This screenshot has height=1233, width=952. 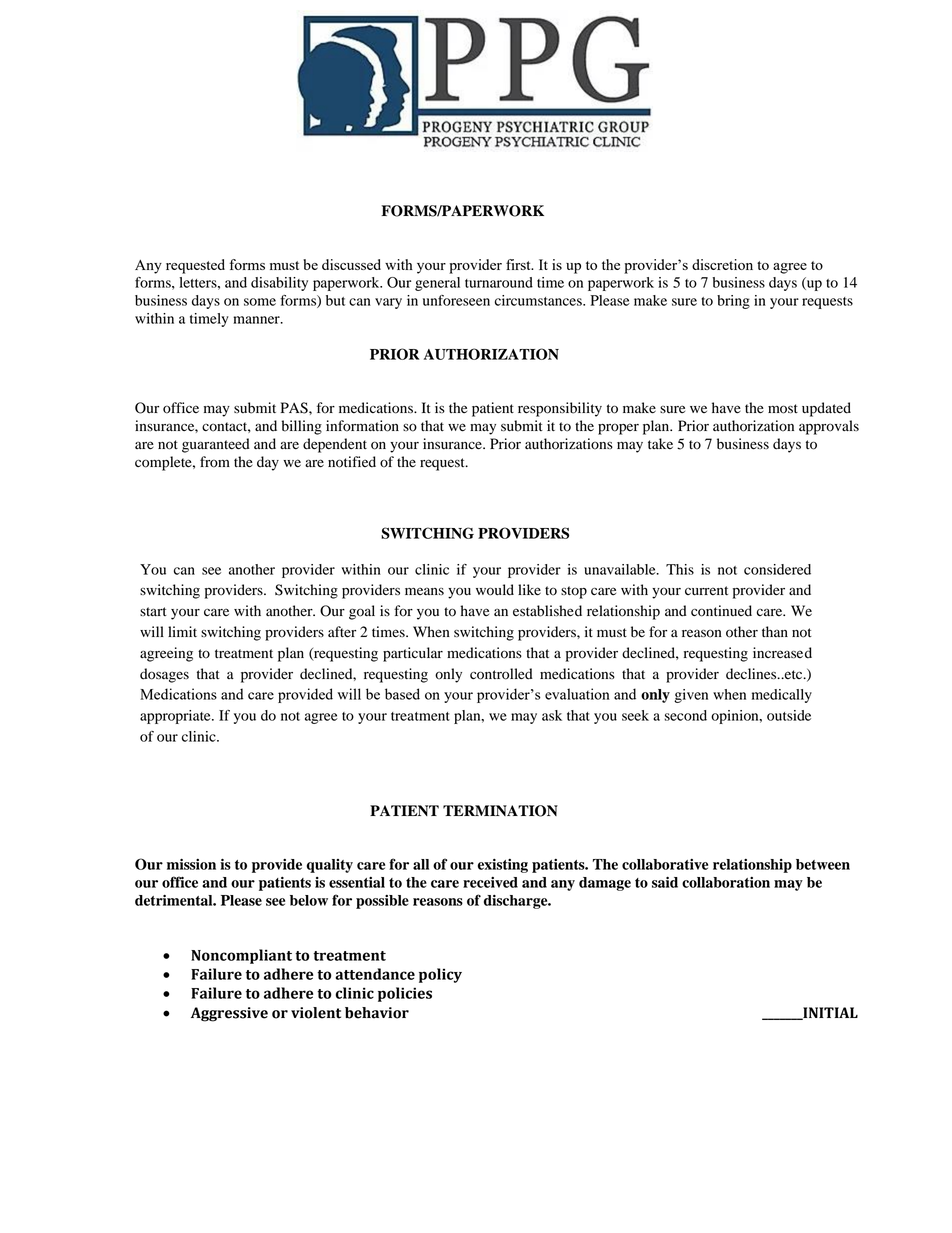 I want to click on would, so click(x=495, y=590).
